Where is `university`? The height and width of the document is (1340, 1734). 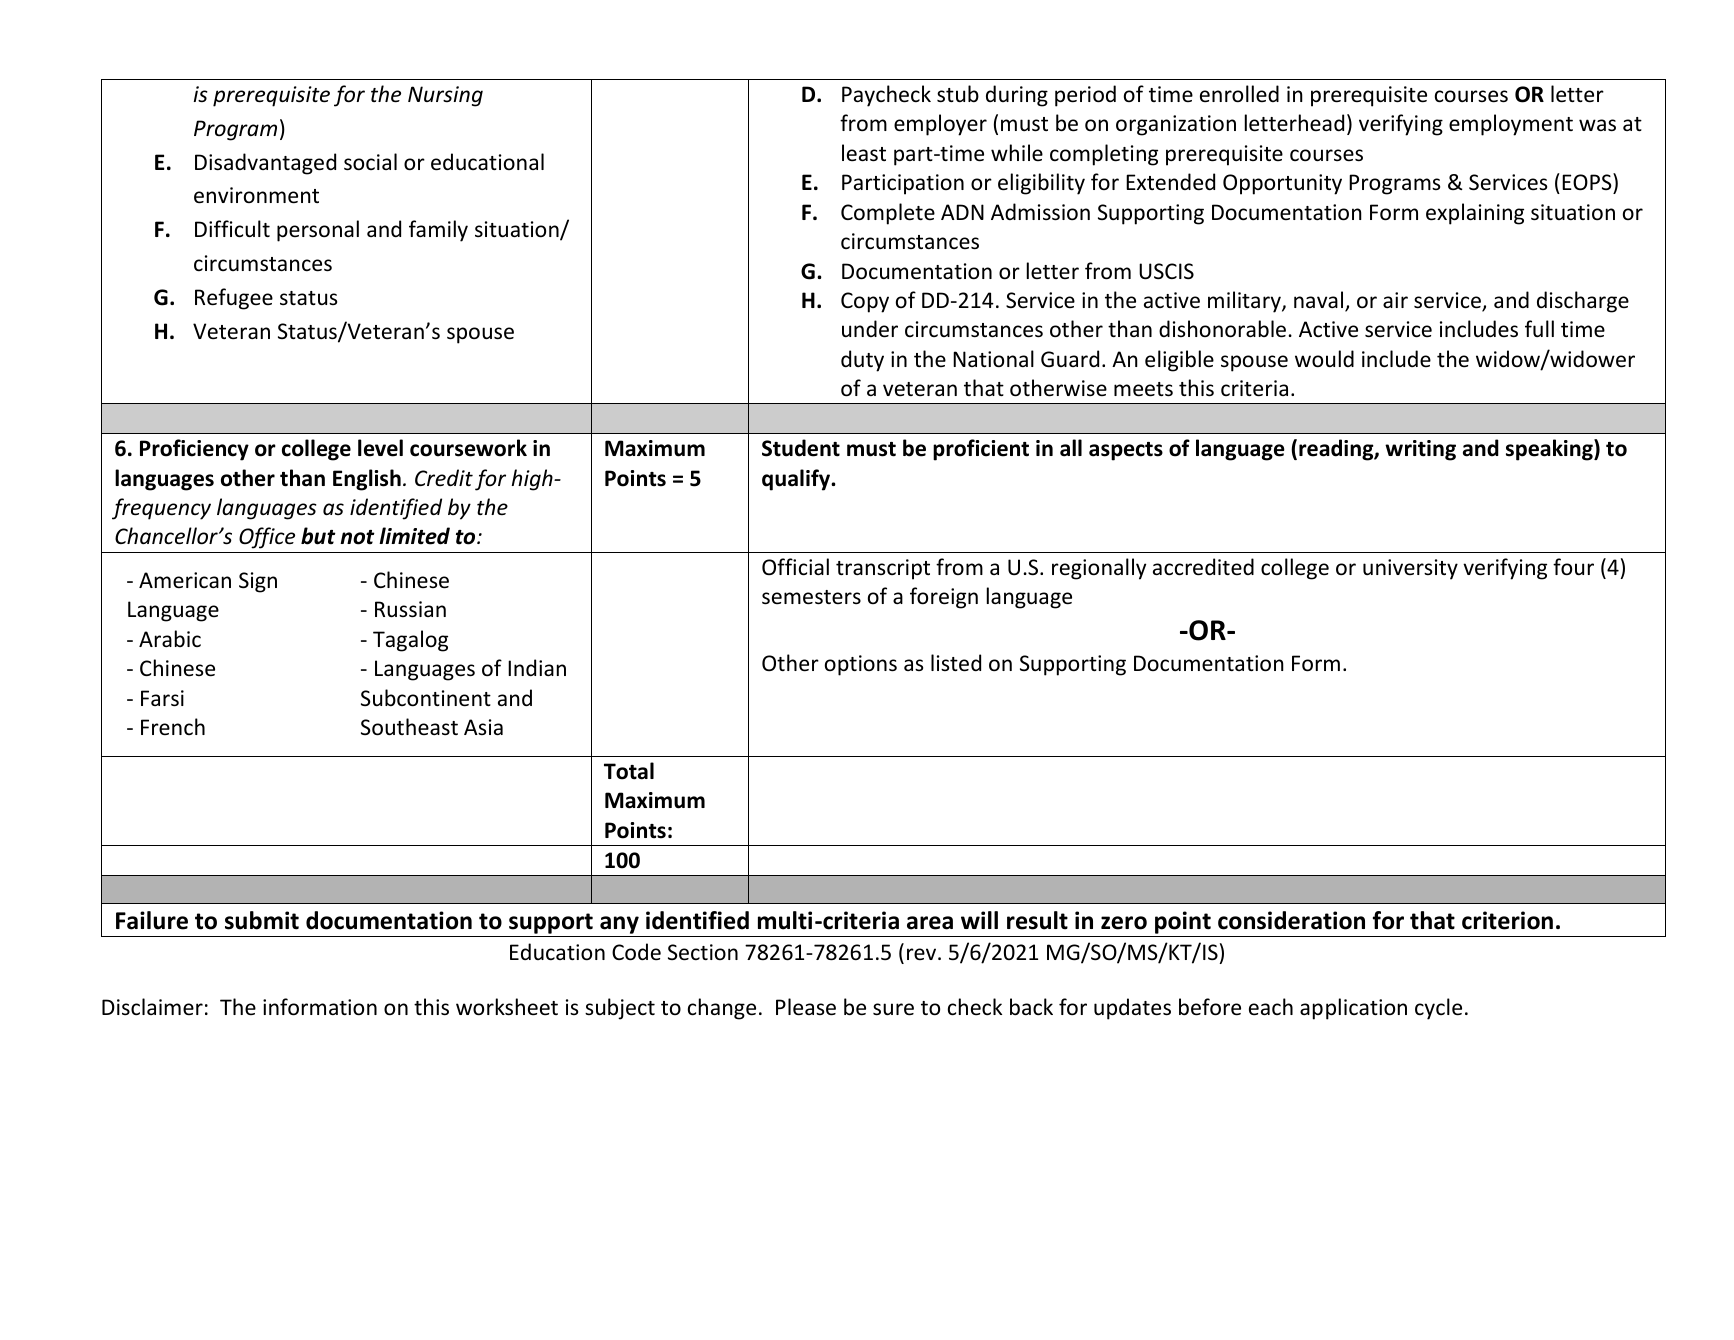
university is located at coordinates (1410, 569).
